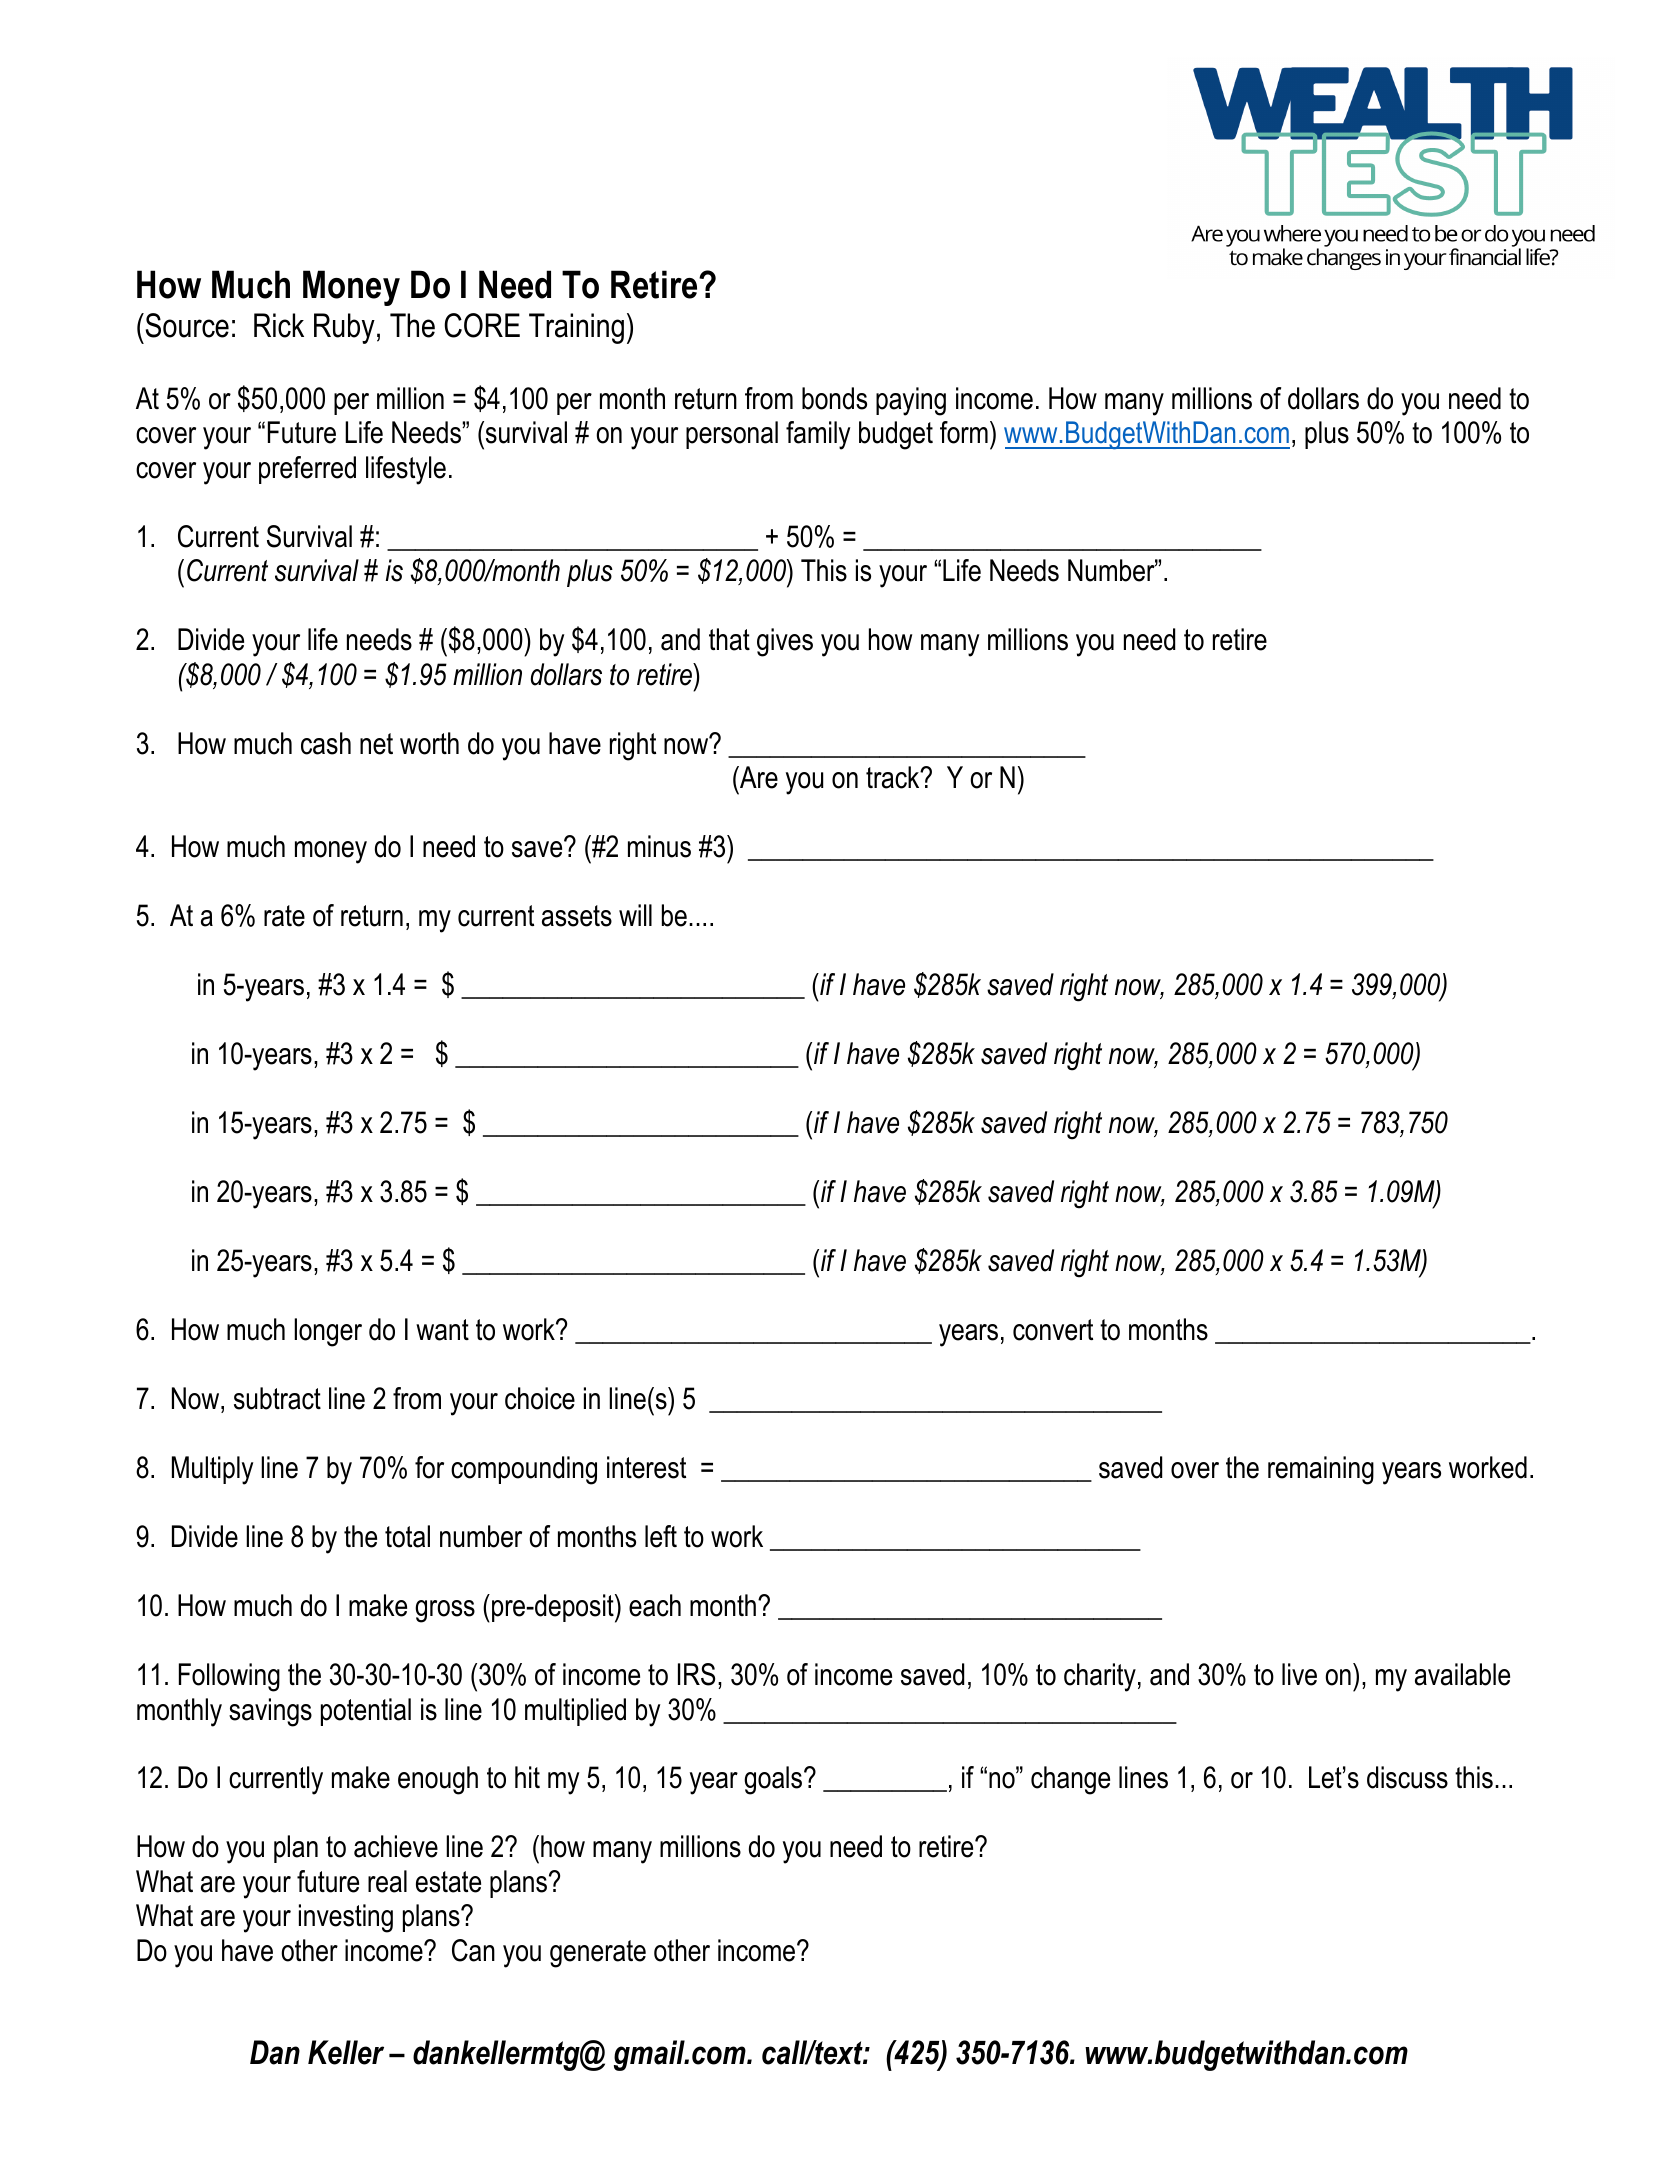 This page has width=1672, height=2164. What do you see at coordinates (344, 328) in the page?
I see `Ruby` at bounding box center [344, 328].
